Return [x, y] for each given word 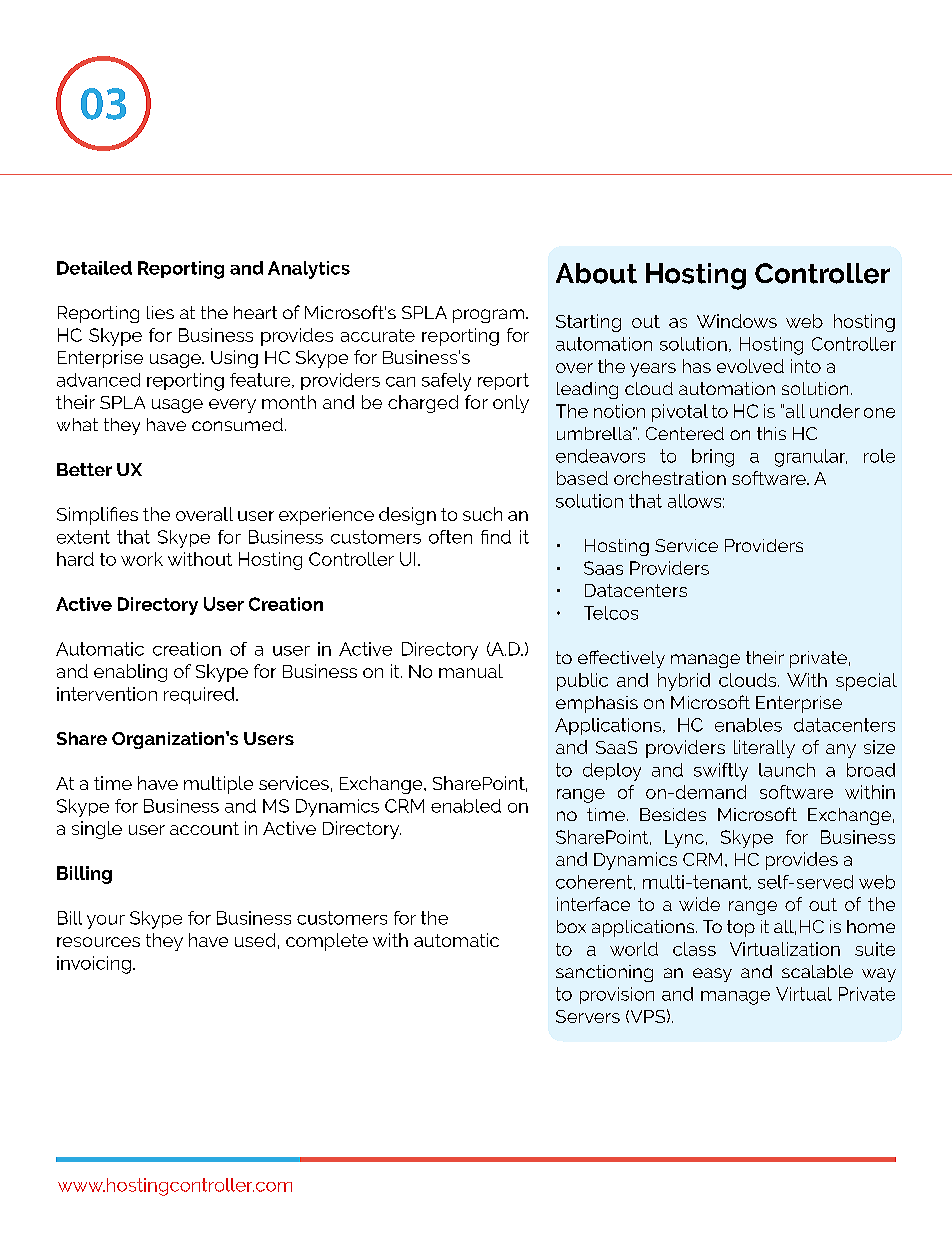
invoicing [94, 965]
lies [160, 312]
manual [471, 671]
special [866, 682]
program [490, 316]
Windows [737, 321]
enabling [130, 673]
